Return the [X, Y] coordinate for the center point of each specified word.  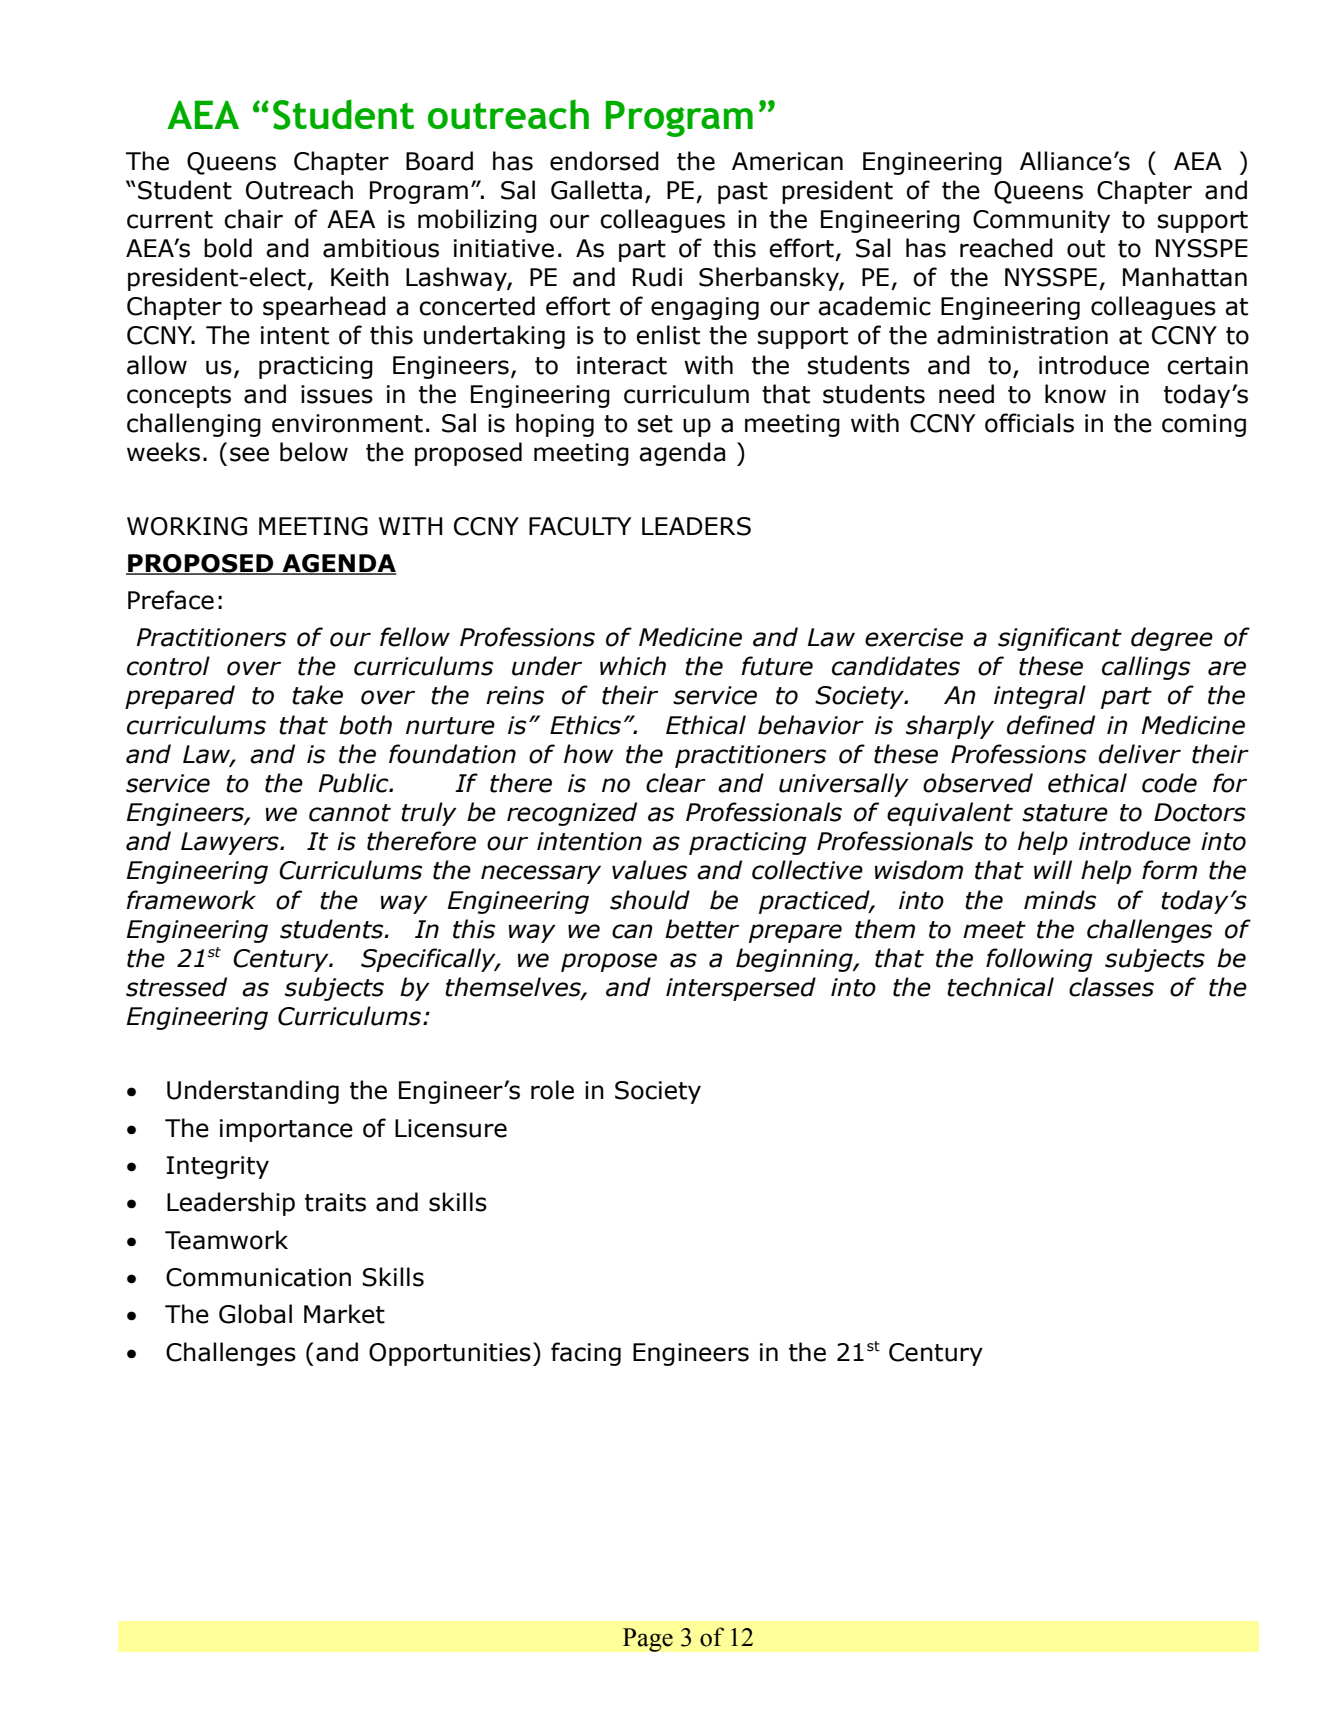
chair [253, 219]
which [633, 666]
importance [286, 1130]
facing [586, 1354]
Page [648, 1640]
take [317, 695]
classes [1111, 987]
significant [1060, 639]
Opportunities [450, 1354]
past [743, 193]
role [552, 1090]
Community [1041, 221]
